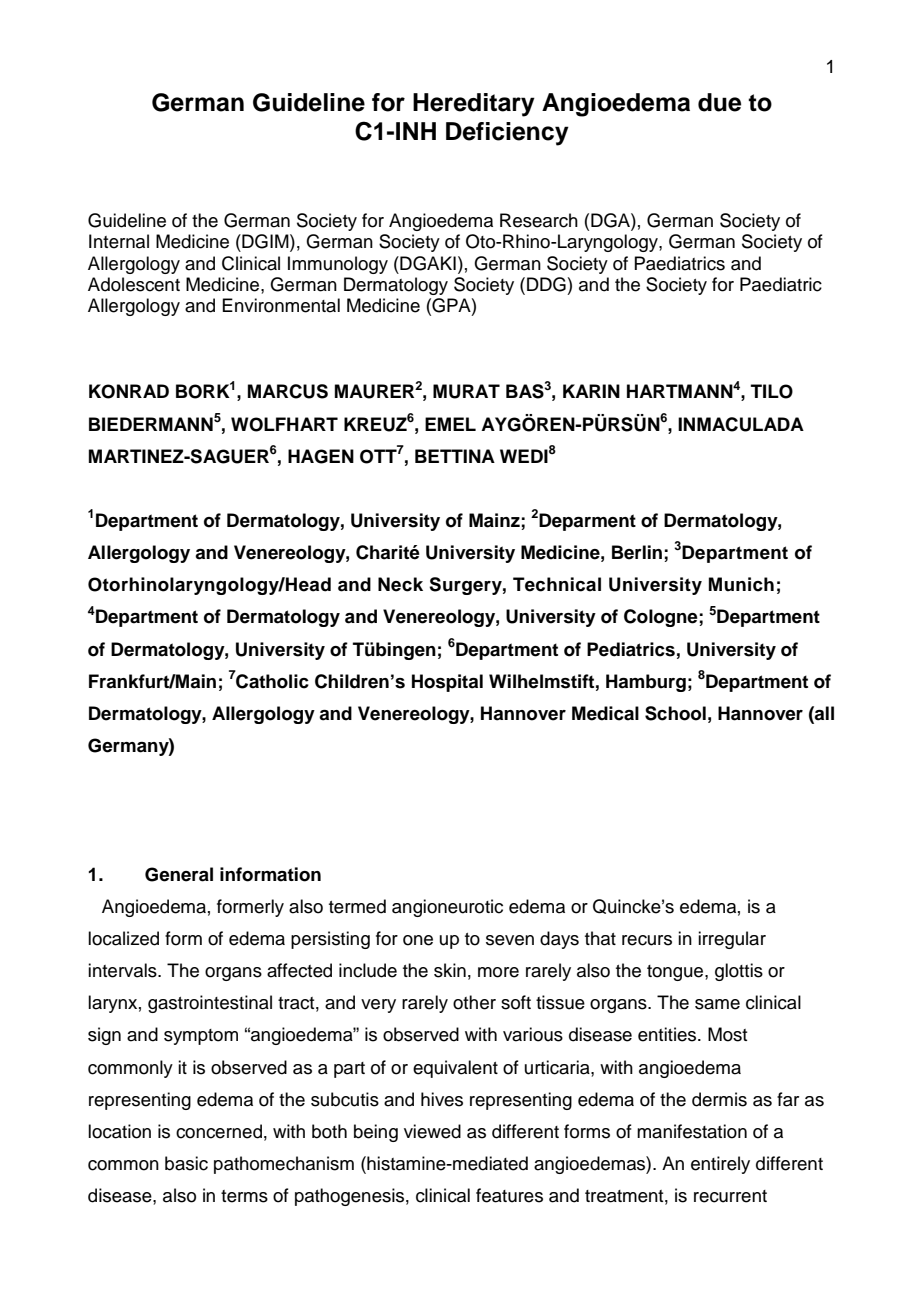  I want to click on Hospital, so click(447, 683).
